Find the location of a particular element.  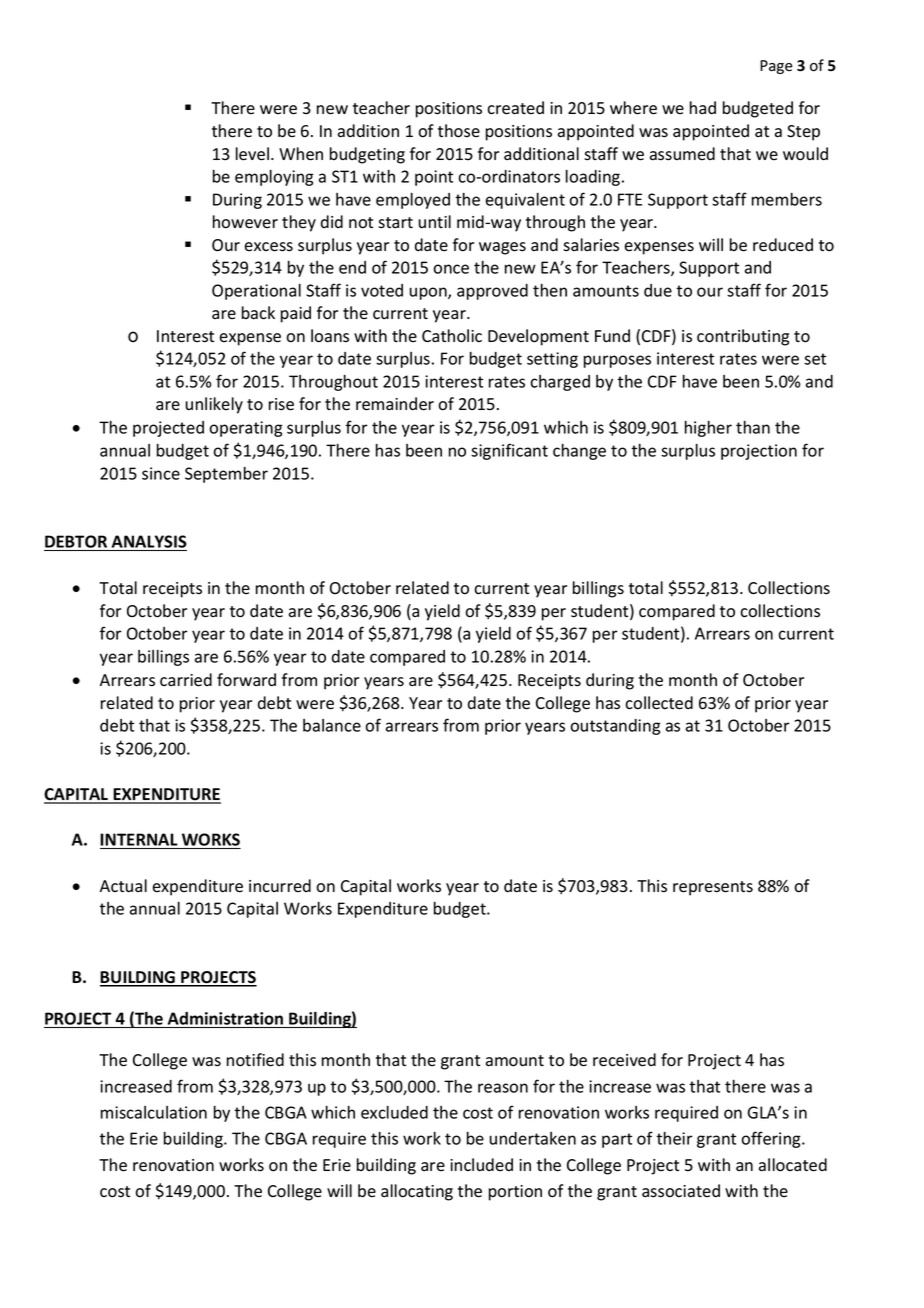

collected is located at coordinates (659, 703).
